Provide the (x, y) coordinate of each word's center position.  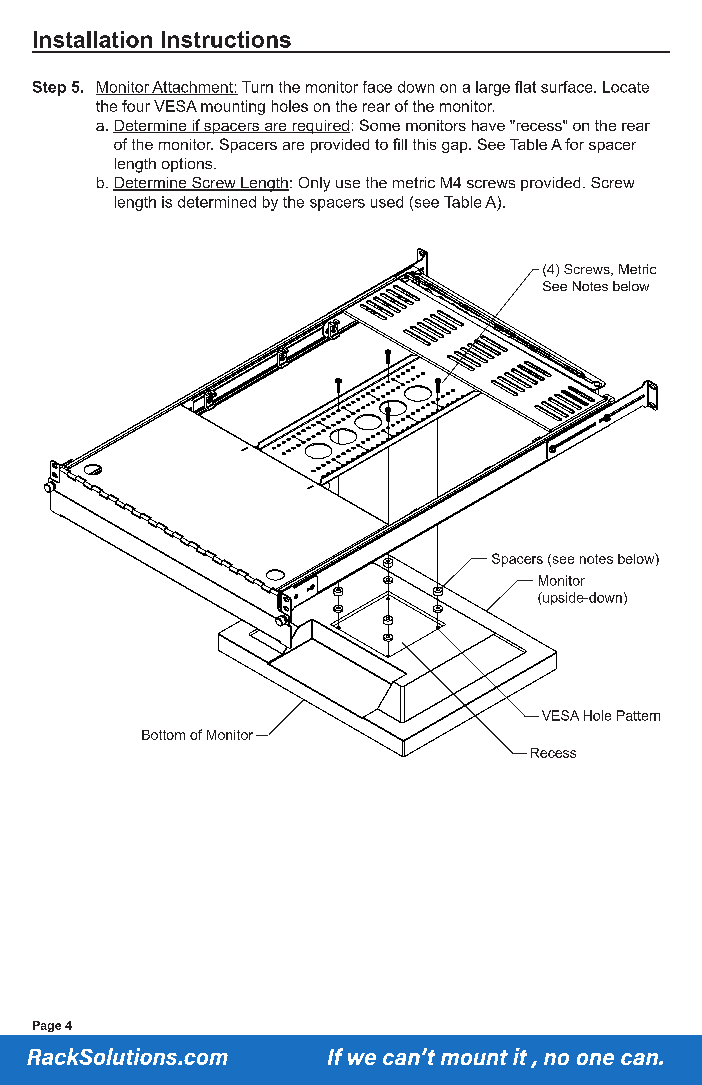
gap (456, 147)
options (188, 165)
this (424, 144)
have (488, 125)
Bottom (163, 735)
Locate (626, 87)
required (320, 127)
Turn (257, 87)
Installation (93, 39)
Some (380, 125)
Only (314, 184)
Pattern (638, 715)
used (387, 202)
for (574, 144)
